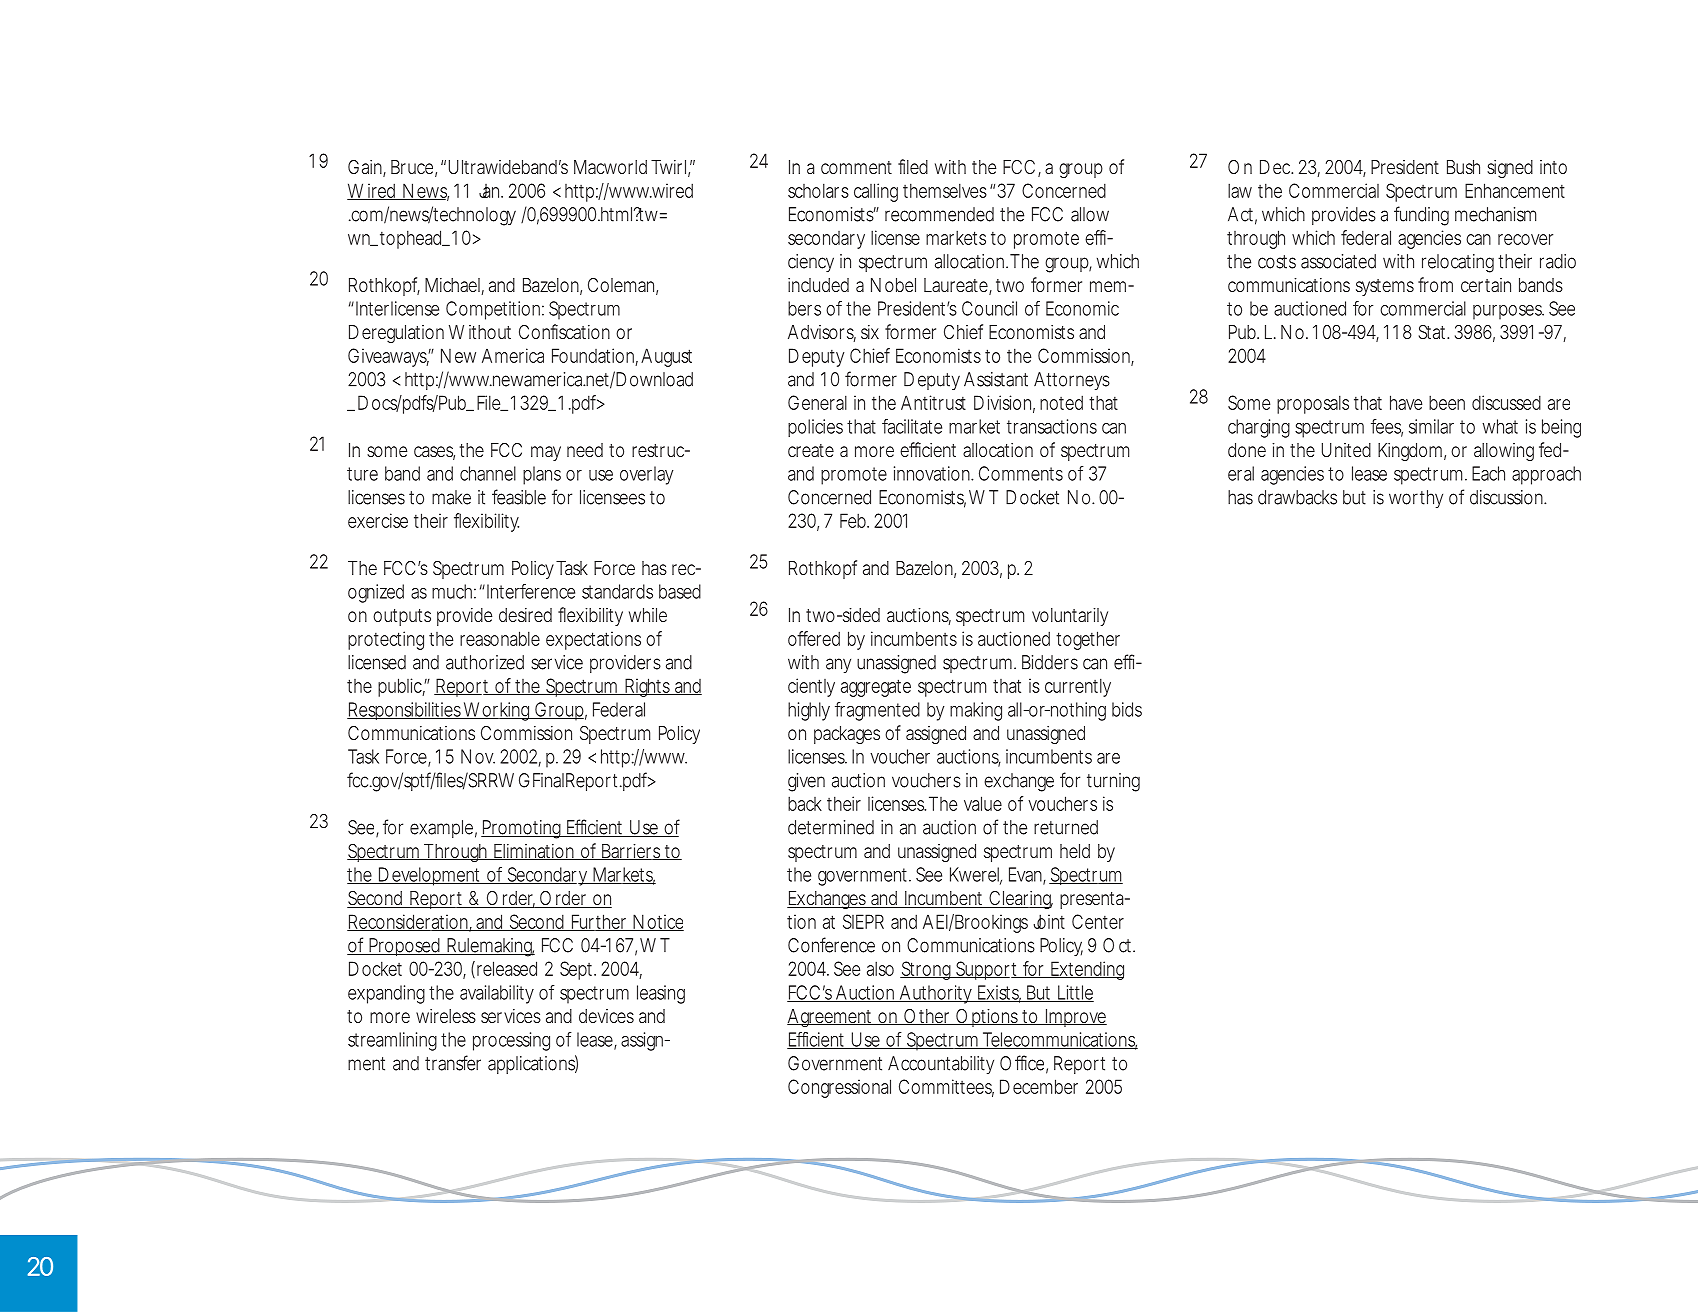 Image resolution: width=1698 pixels, height=1312 pixels. What do you see at coordinates (511, 1041) in the screenshot?
I see `processing` at bounding box center [511, 1041].
